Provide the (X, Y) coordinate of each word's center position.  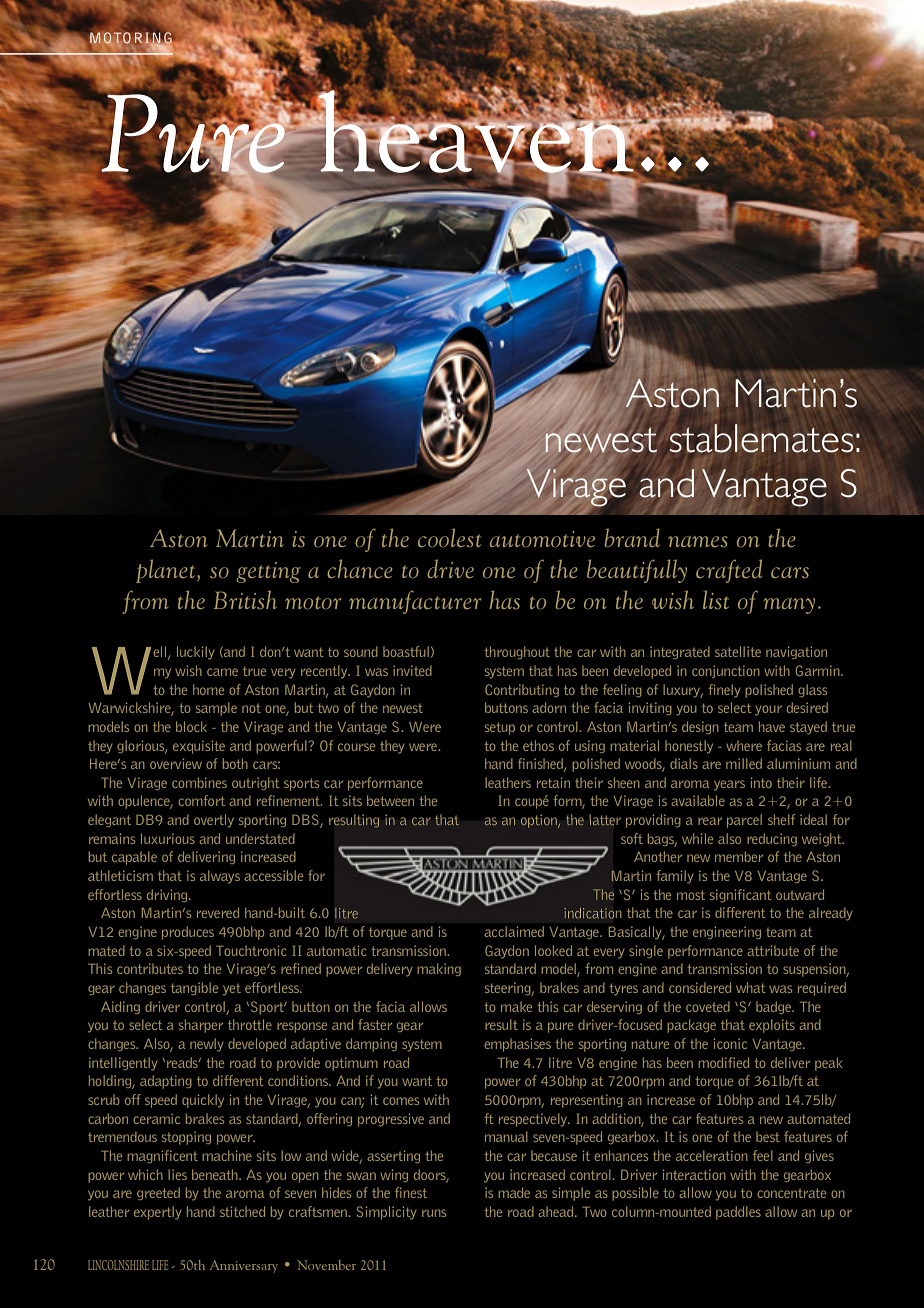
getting (268, 572)
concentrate (791, 1193)
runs (434, 1213)
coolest (449, 537)
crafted (729, 571)
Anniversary (244, 1266)
